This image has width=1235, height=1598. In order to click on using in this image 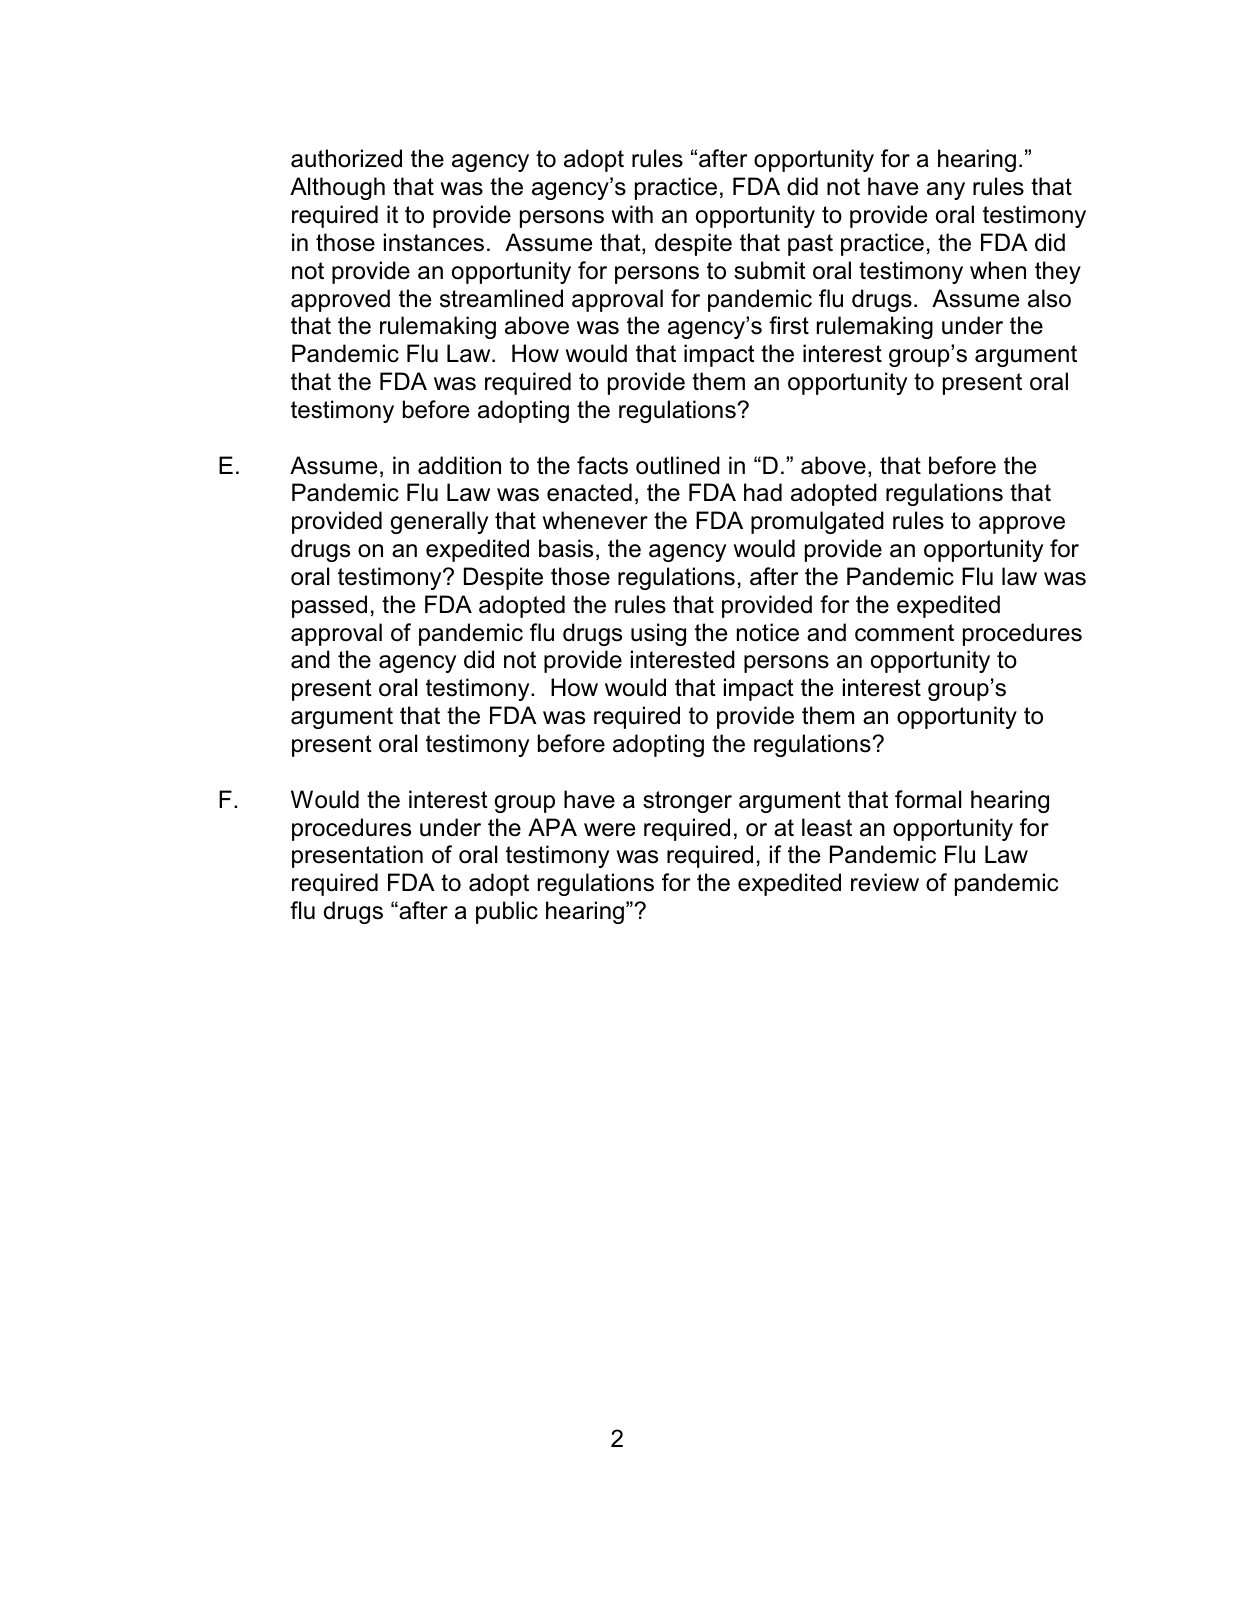, I will do `click(658, 634)`.
